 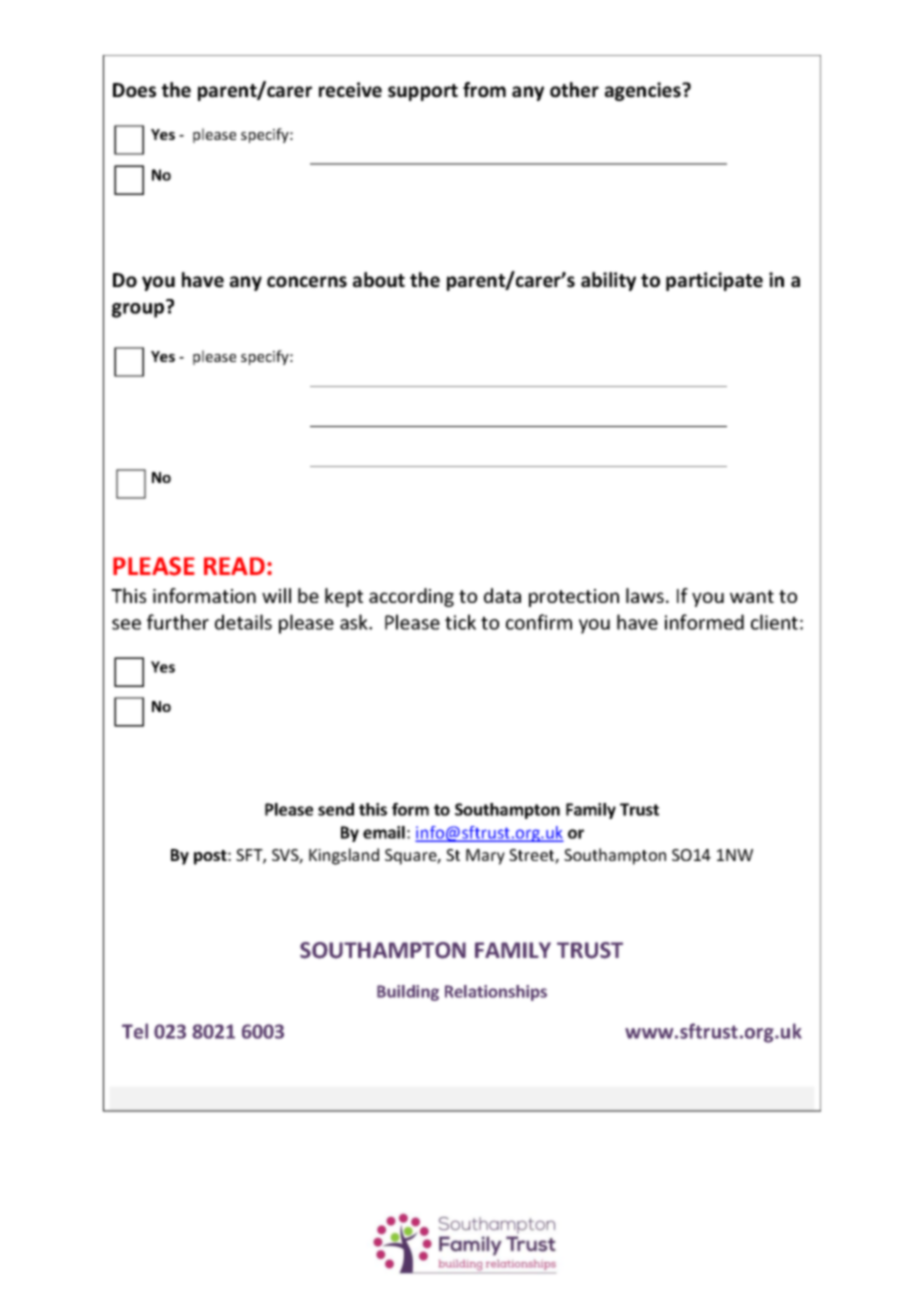 I want to click on Relationships, so click(x=496, y=993).
